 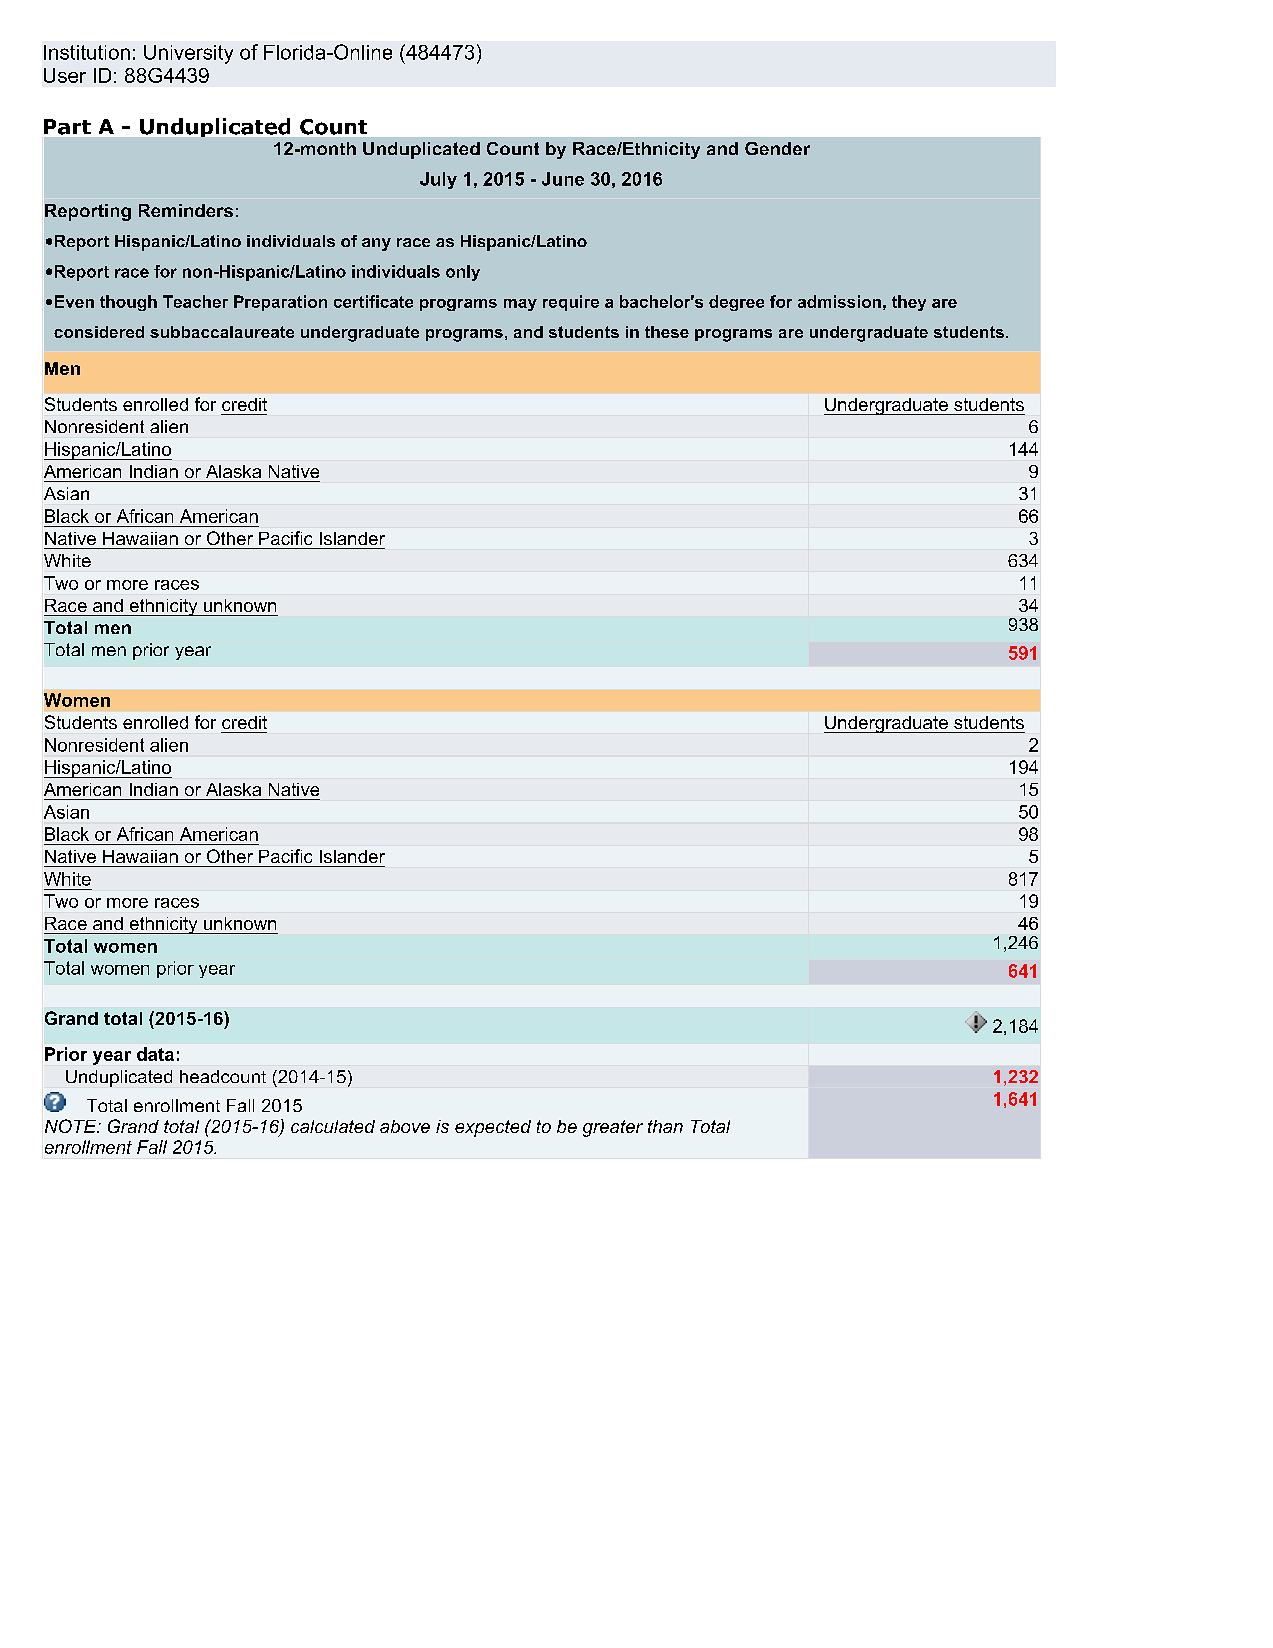 What do you see at coordinates (188, 54) in the screenshot?
I see `University` at bounding box center [188, 54].
